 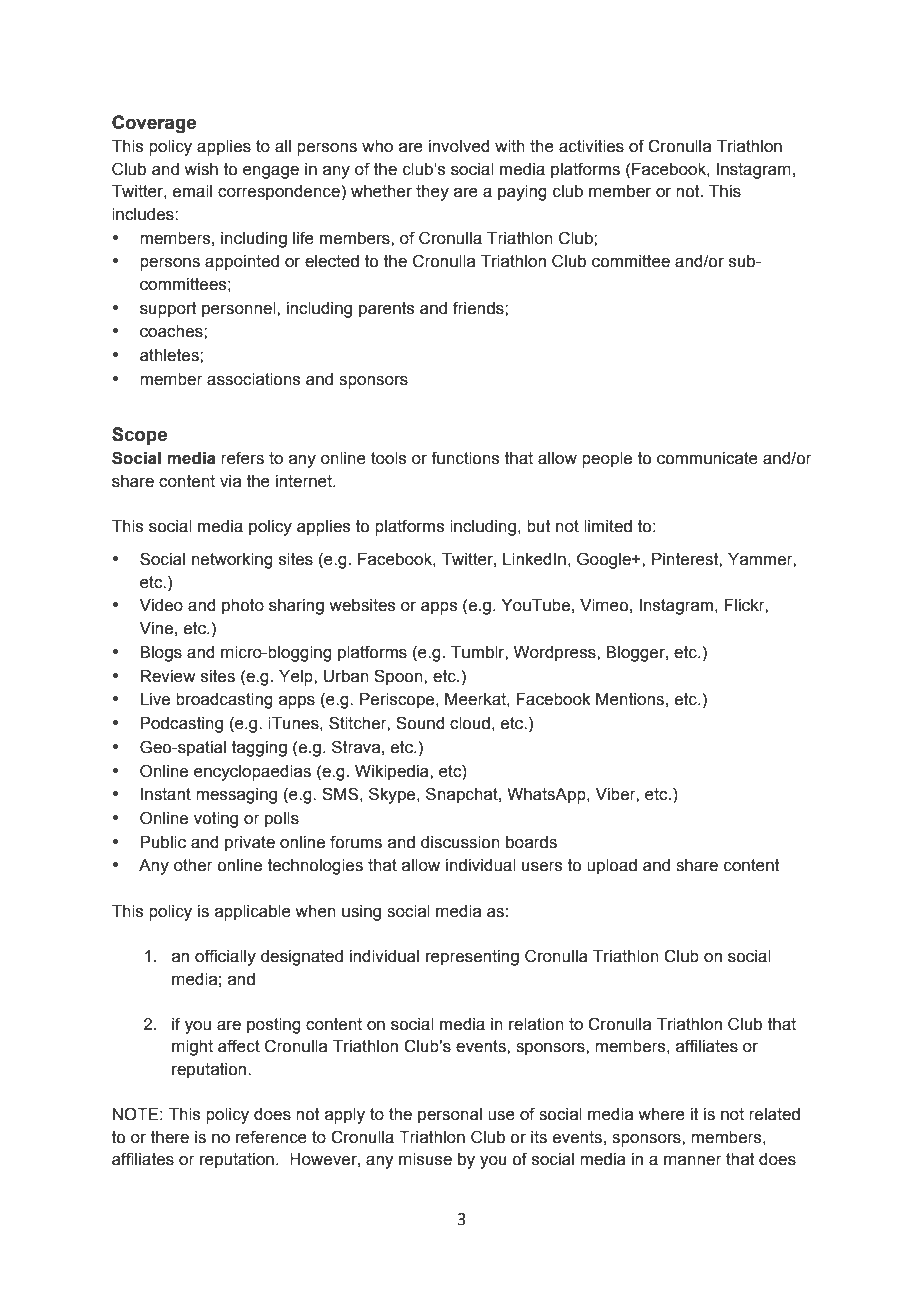 What do you see at coordinates (459, 146) in the document?
I see `involved` at bounding box center [459, 146].
